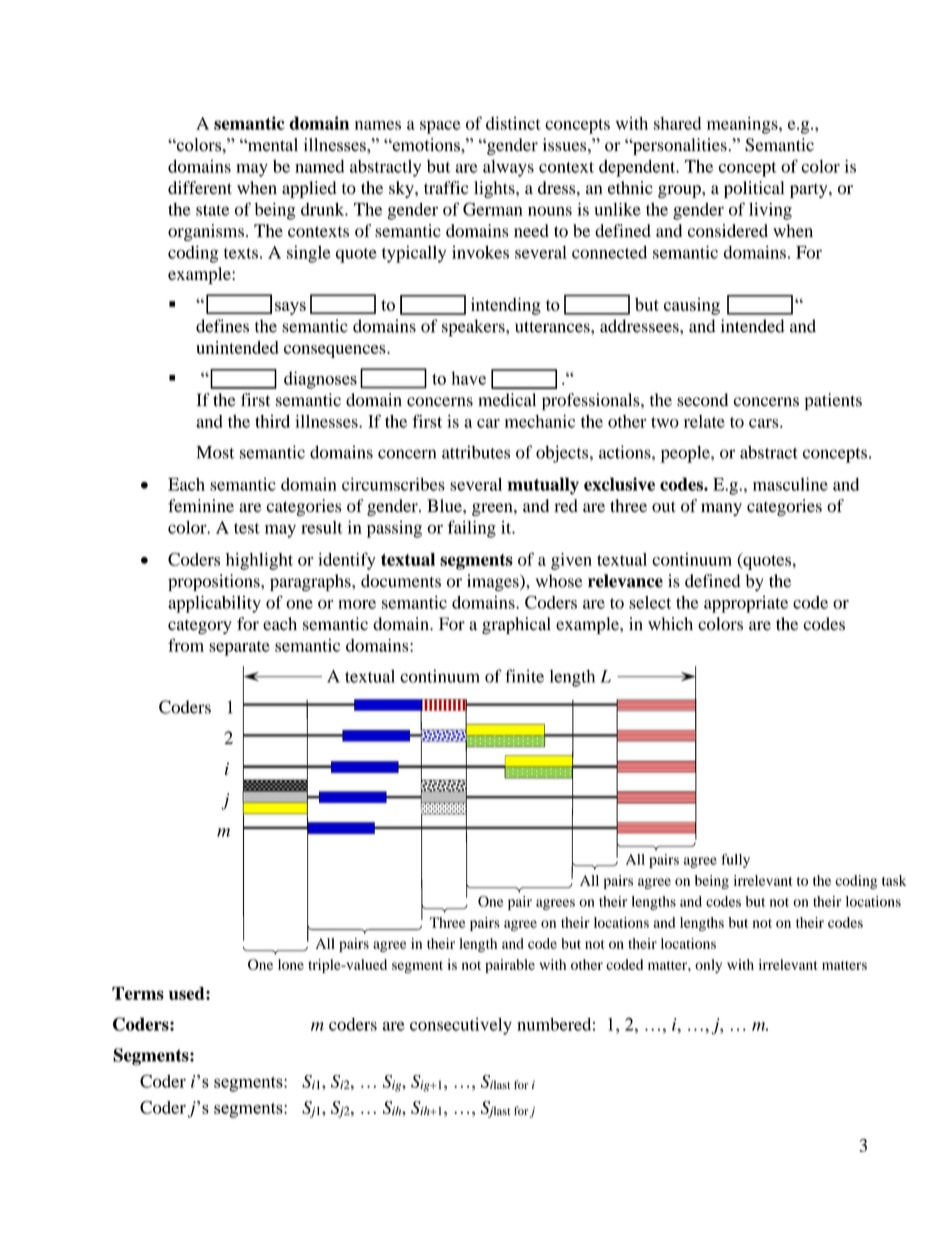 The image size is (952, 1233). What do you see at coordinates (743, 125) in the screenshot?
I see `meanings` at bounding box center [743, 125].
